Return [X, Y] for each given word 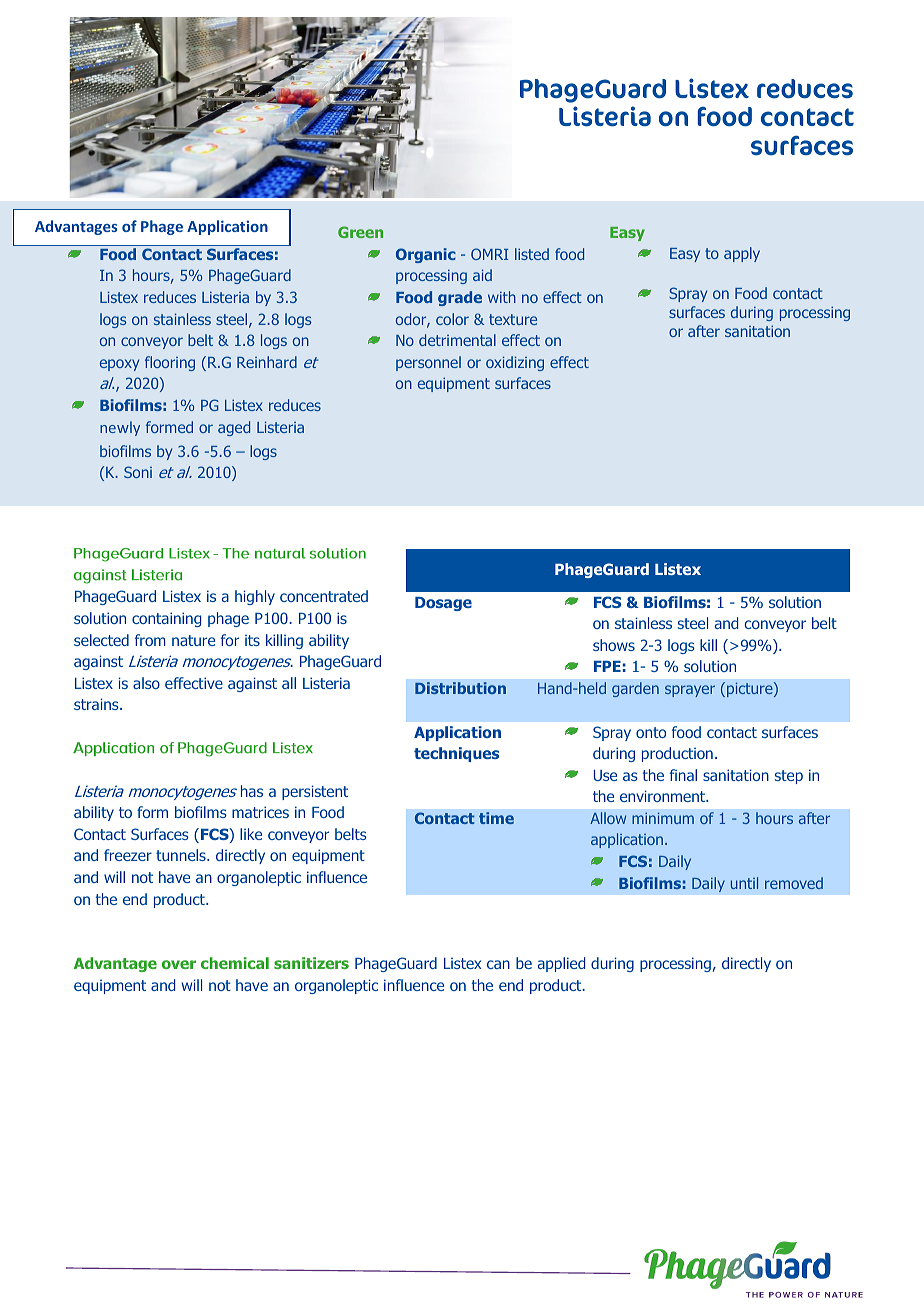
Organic [426, 255]
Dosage [443, 604]
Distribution [460, 688]
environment [664, 796]
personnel [428, 363]
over [179, 964]
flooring [170, 363]
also [146, 683]
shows [614, 645]
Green [360, 232]
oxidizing [515, 363]
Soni [138, 472]
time [496, 818]
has [252, 791]
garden [635, 689]
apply [742, 254]
